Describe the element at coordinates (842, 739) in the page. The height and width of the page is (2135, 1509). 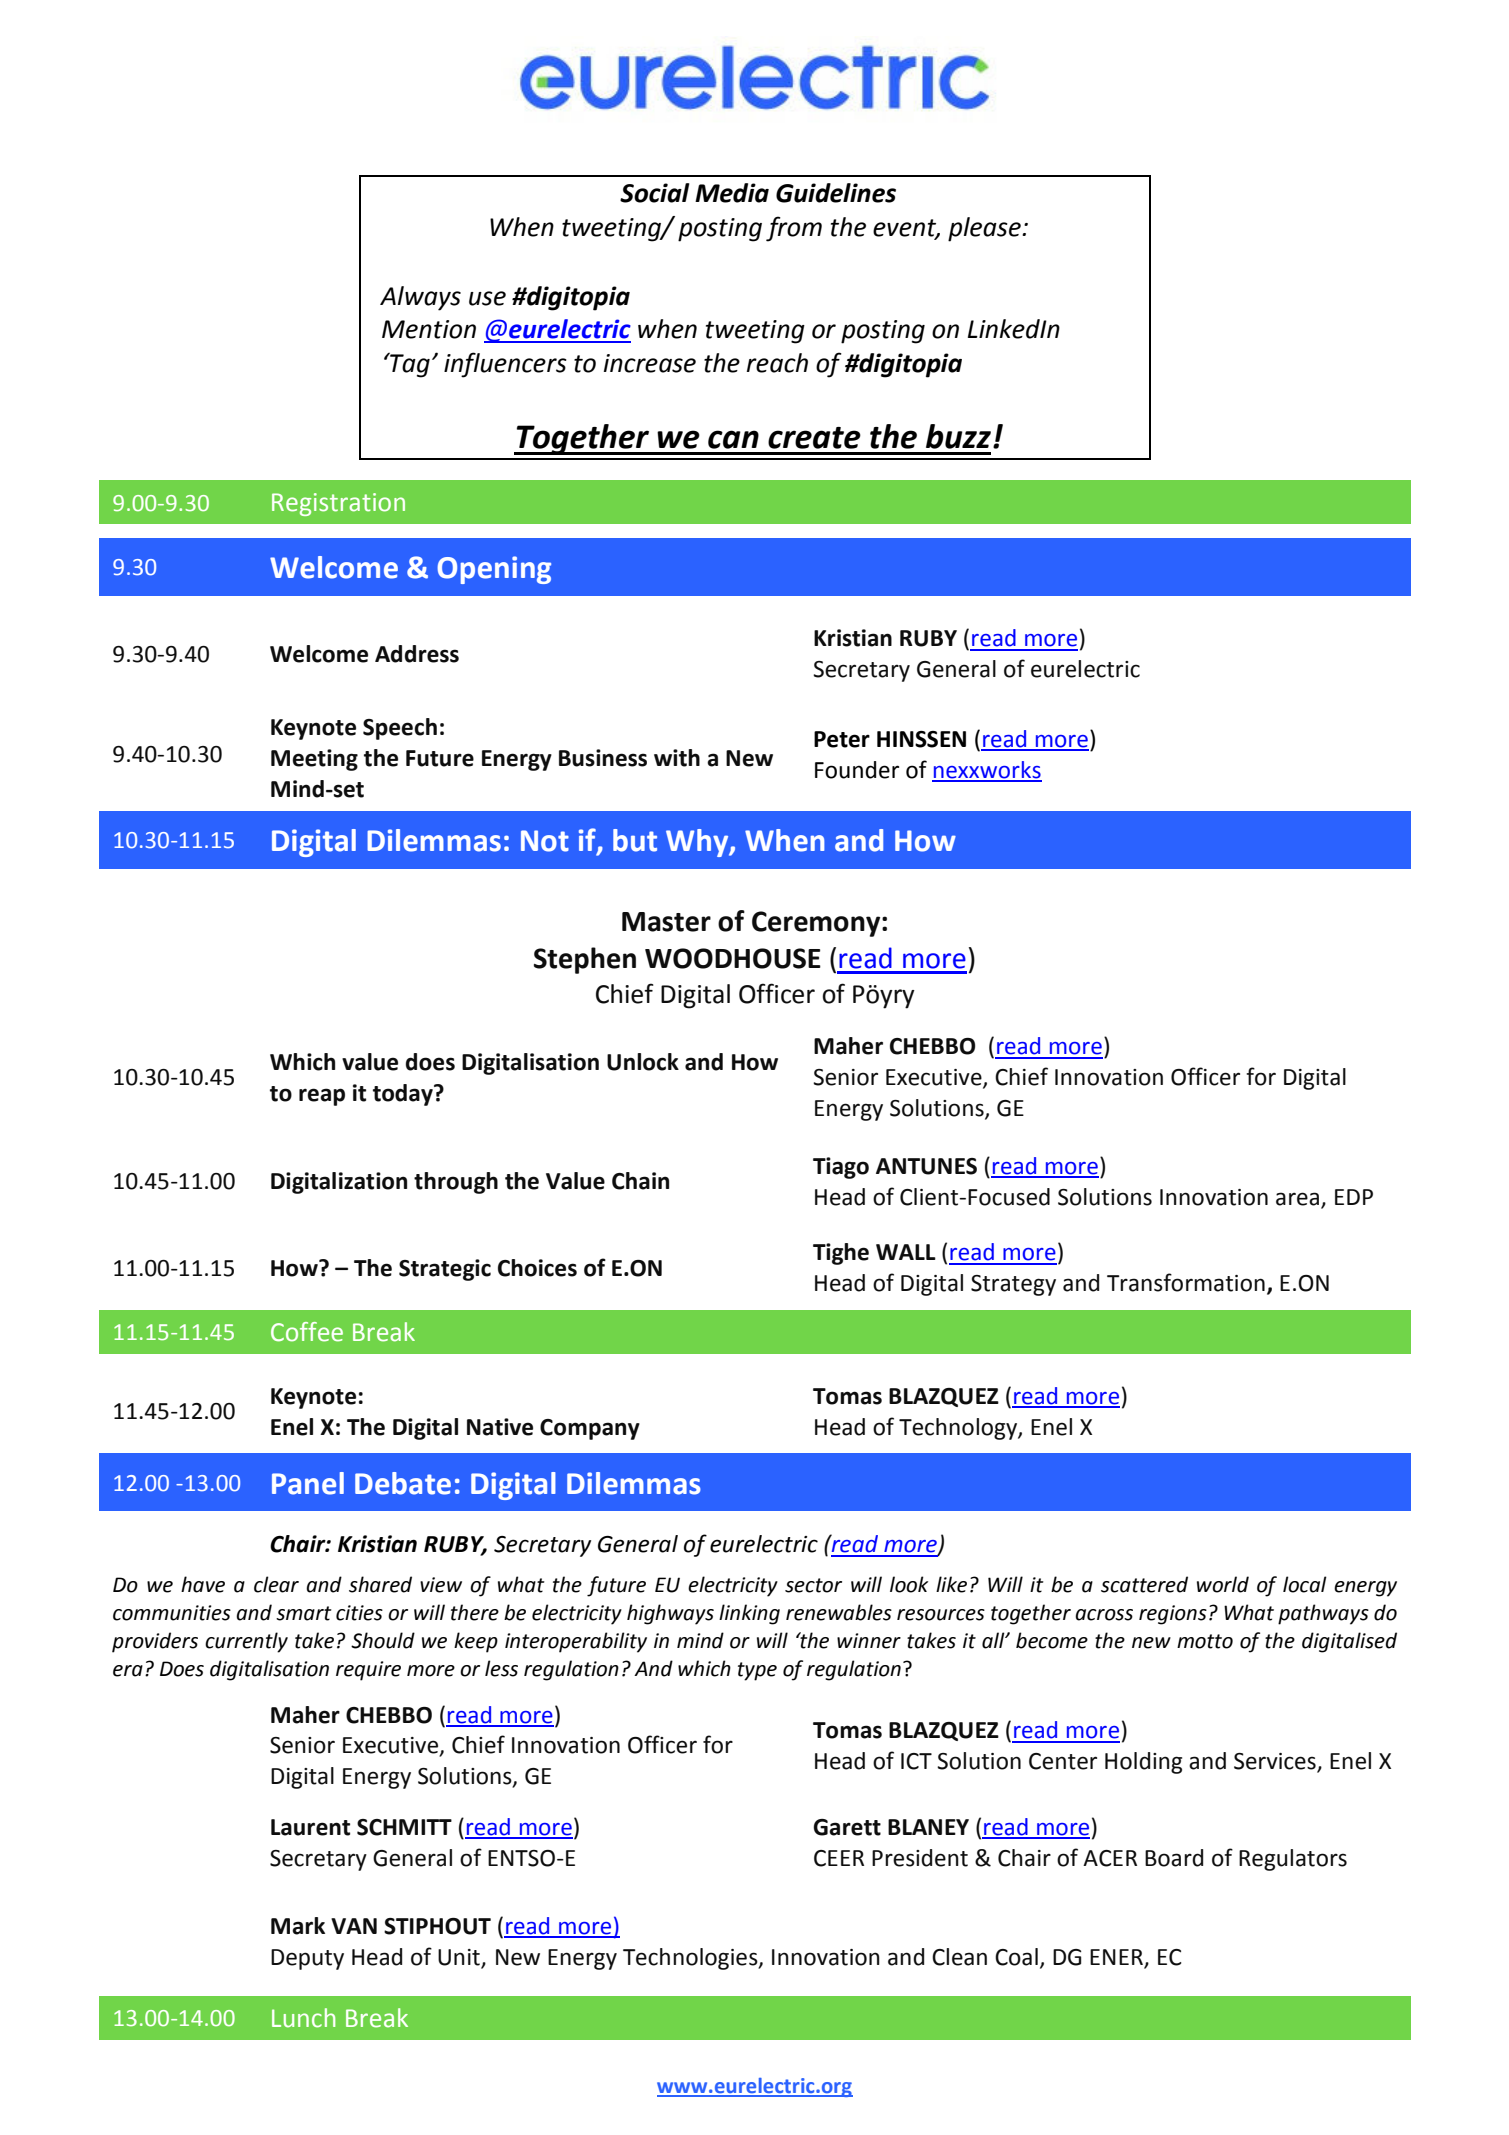
I see `Peter` at that location.
